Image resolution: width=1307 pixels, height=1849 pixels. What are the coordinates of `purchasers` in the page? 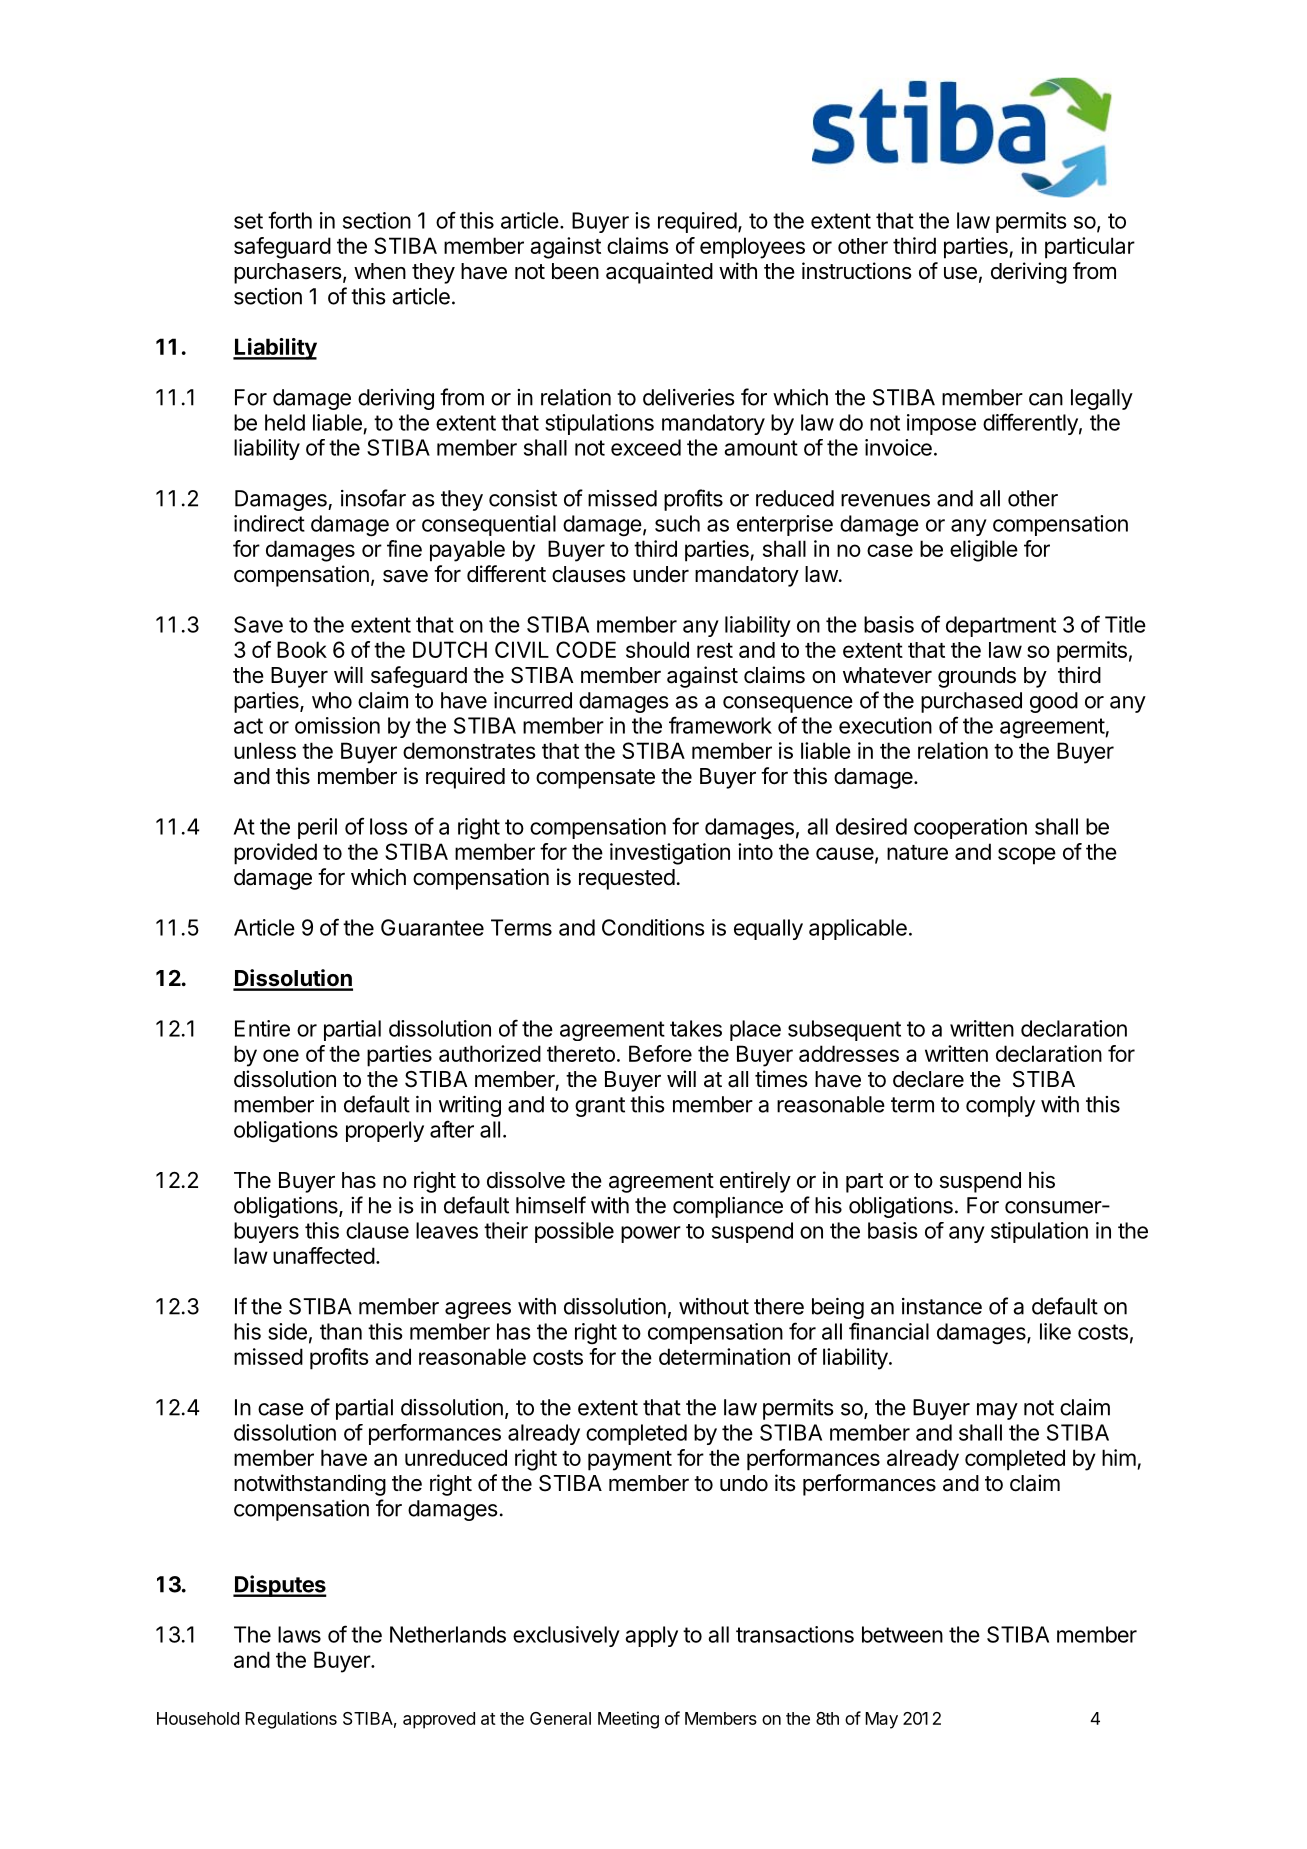 It's located at (288, 273).
